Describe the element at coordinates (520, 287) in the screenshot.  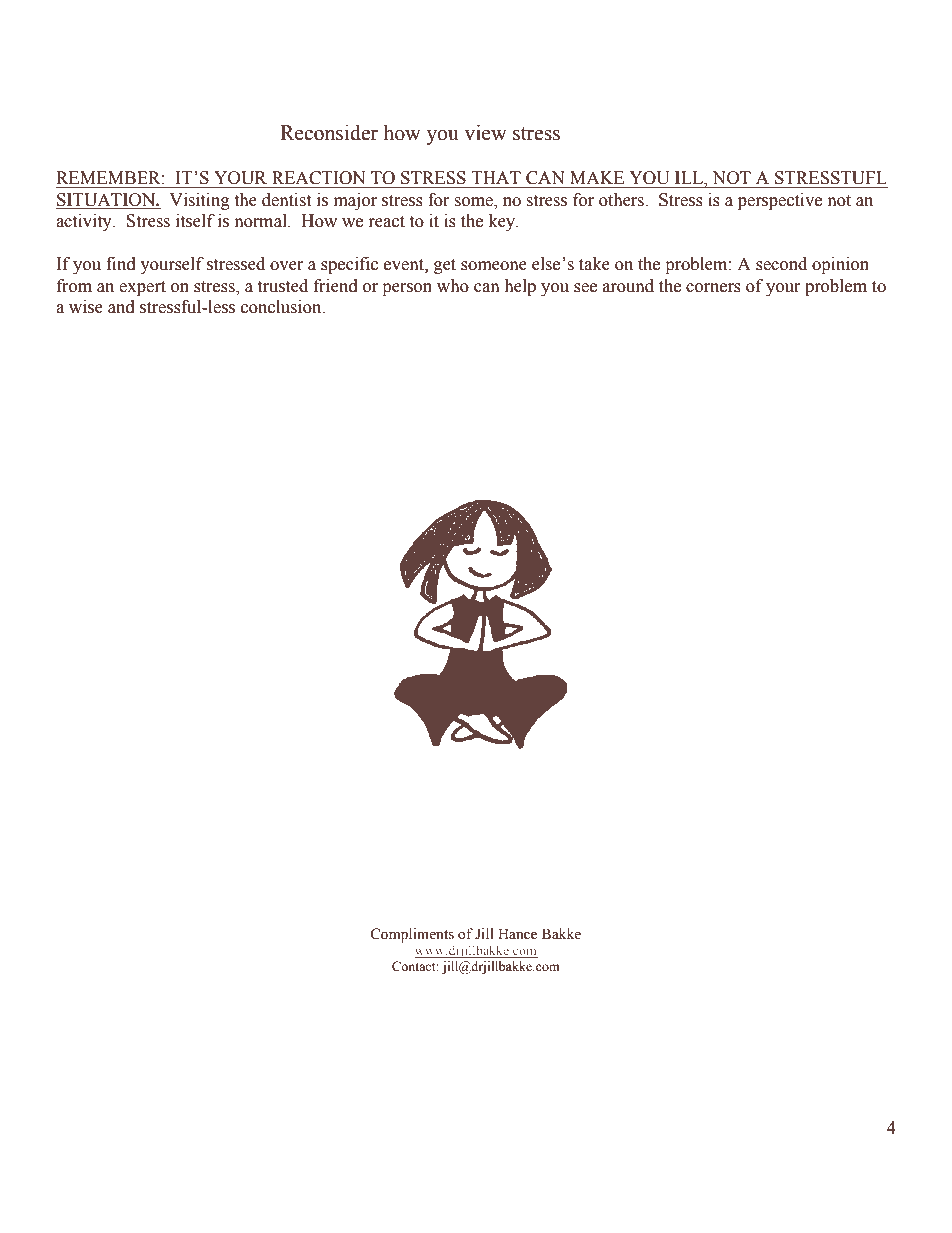
I see `help` at that location.
